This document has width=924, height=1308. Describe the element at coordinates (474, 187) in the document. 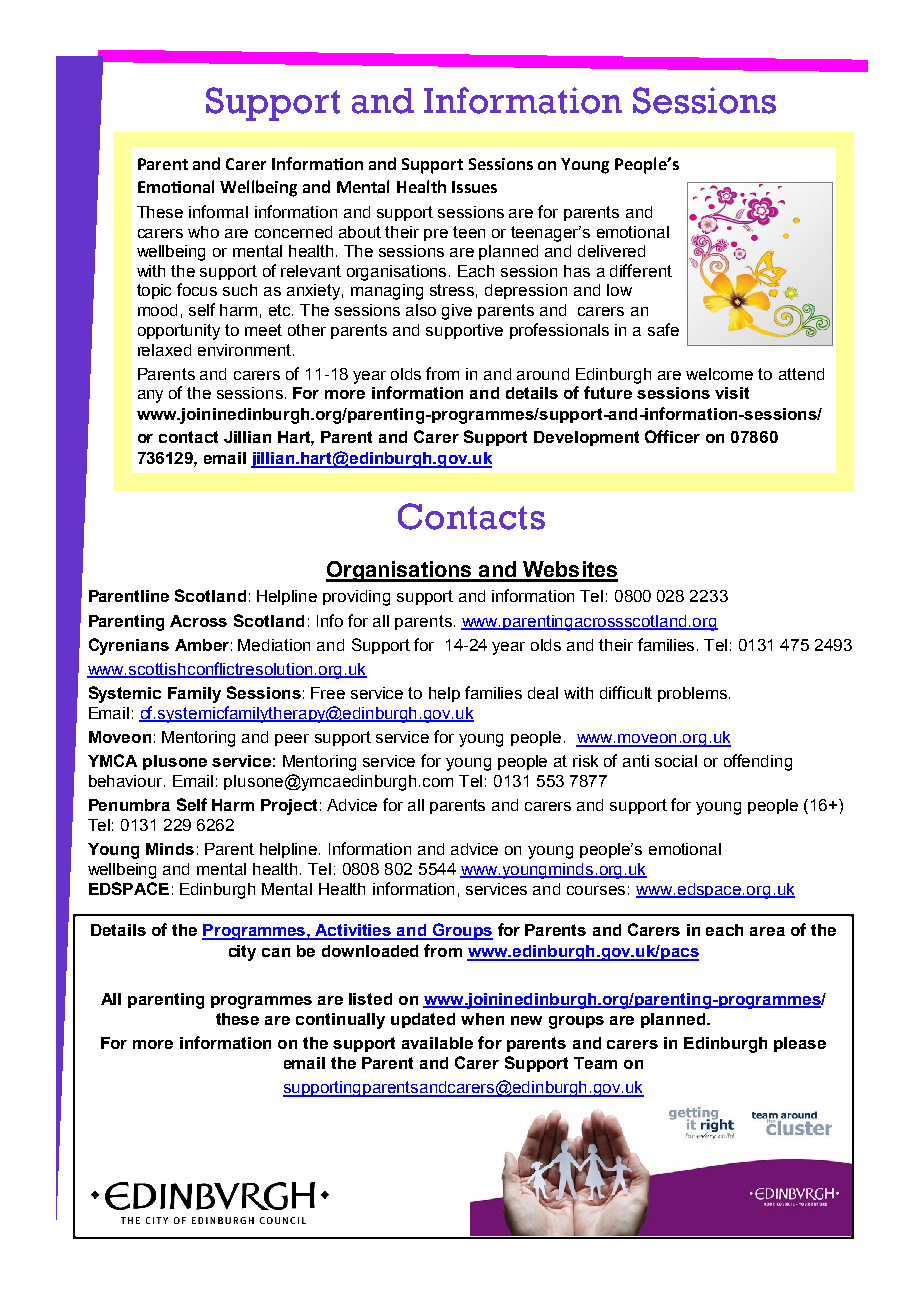

I see `Issues` at that location.
